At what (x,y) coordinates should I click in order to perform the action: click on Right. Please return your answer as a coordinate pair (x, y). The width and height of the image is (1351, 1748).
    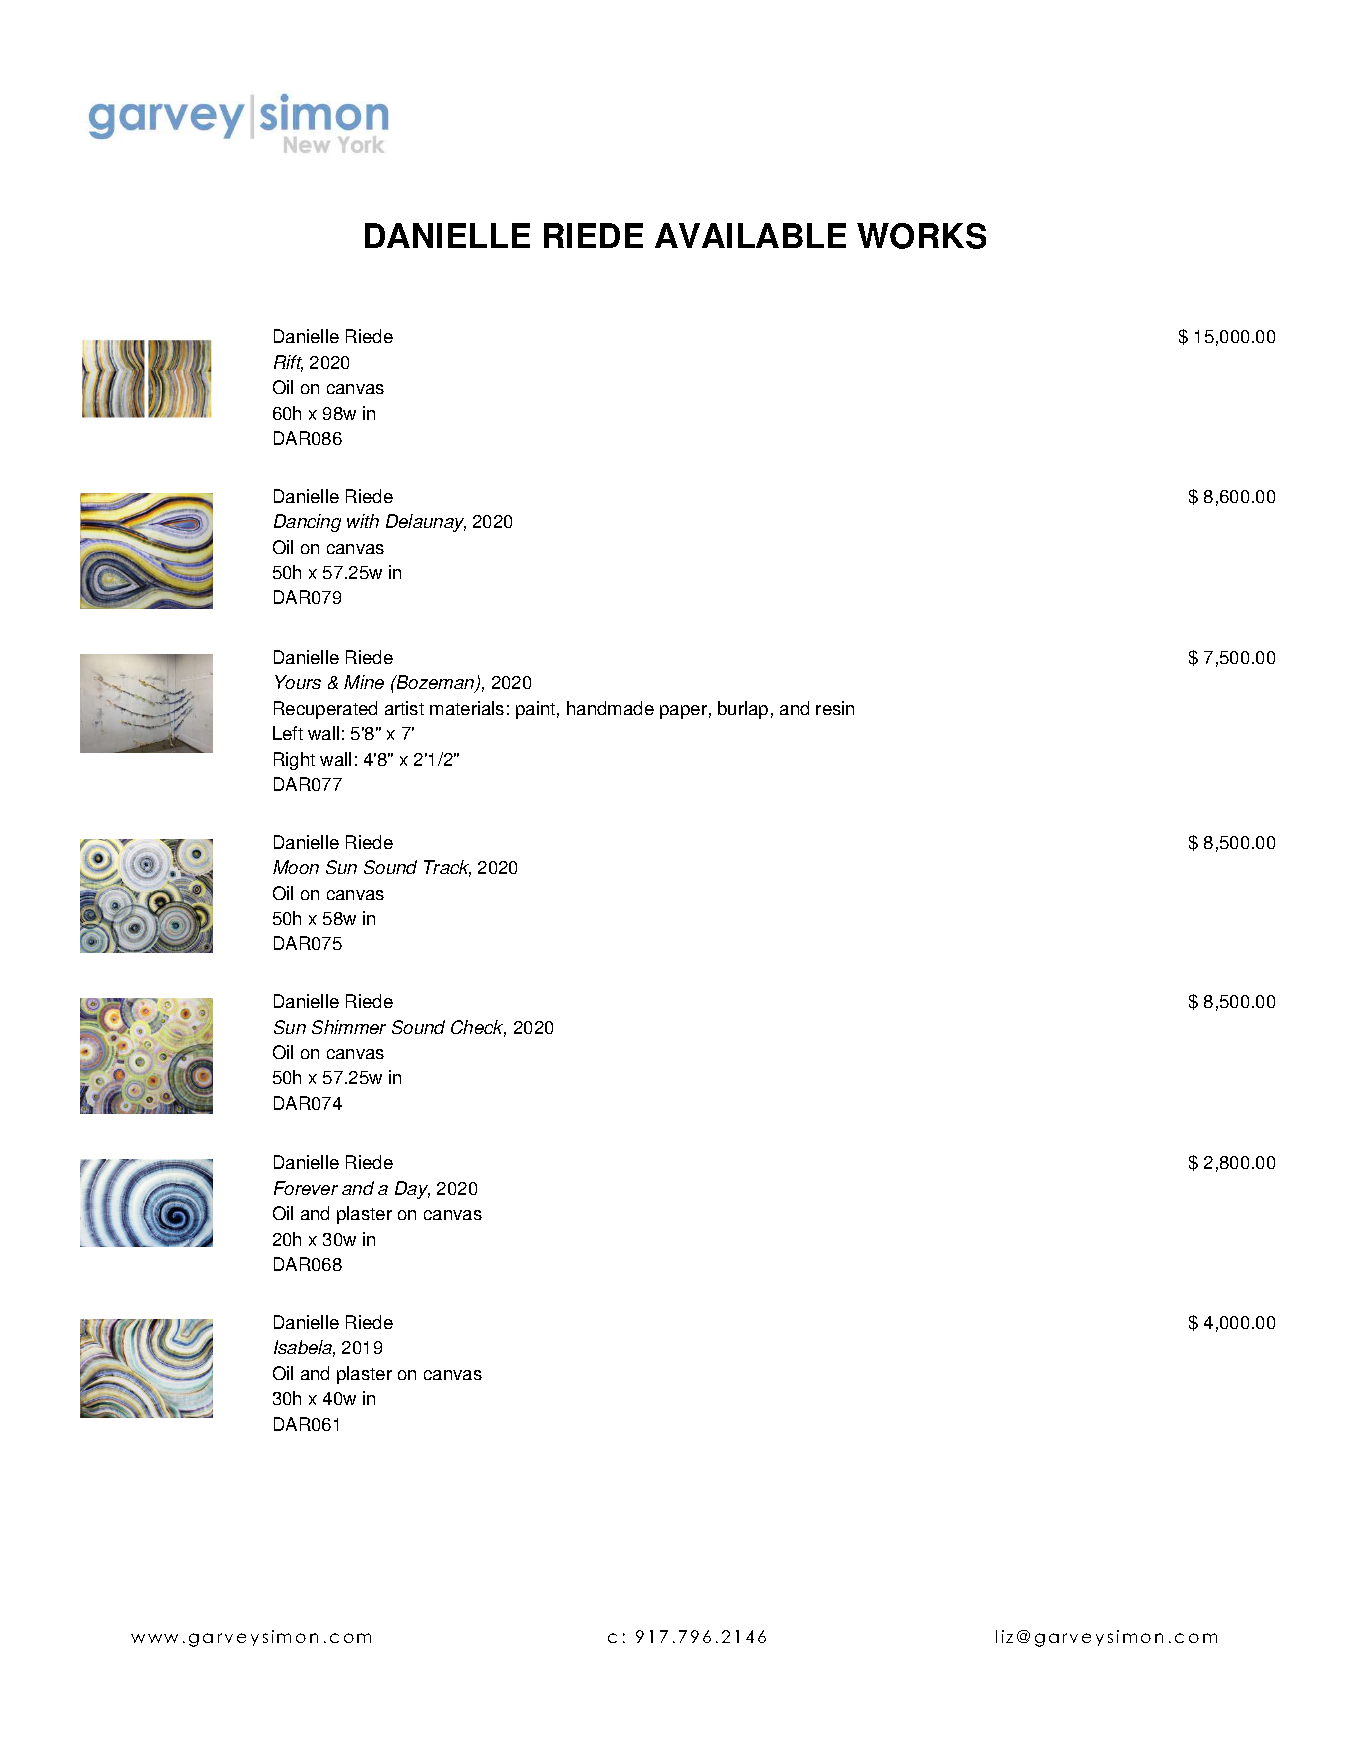
    Looking at the image, I should click on (294, 761).
